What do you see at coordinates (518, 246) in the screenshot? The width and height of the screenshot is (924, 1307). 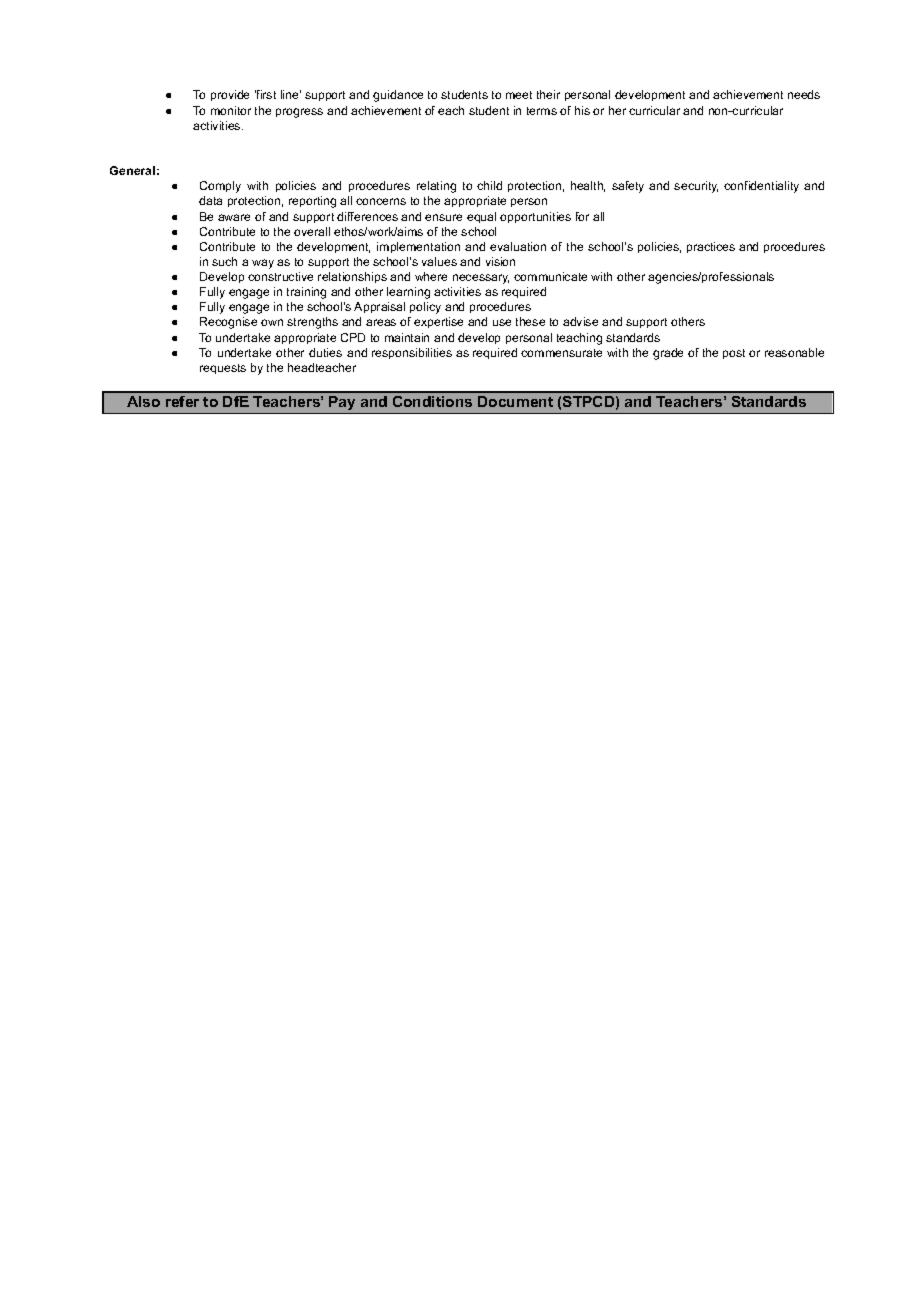 I see `evaluation` at bounding box center [518, 246].
